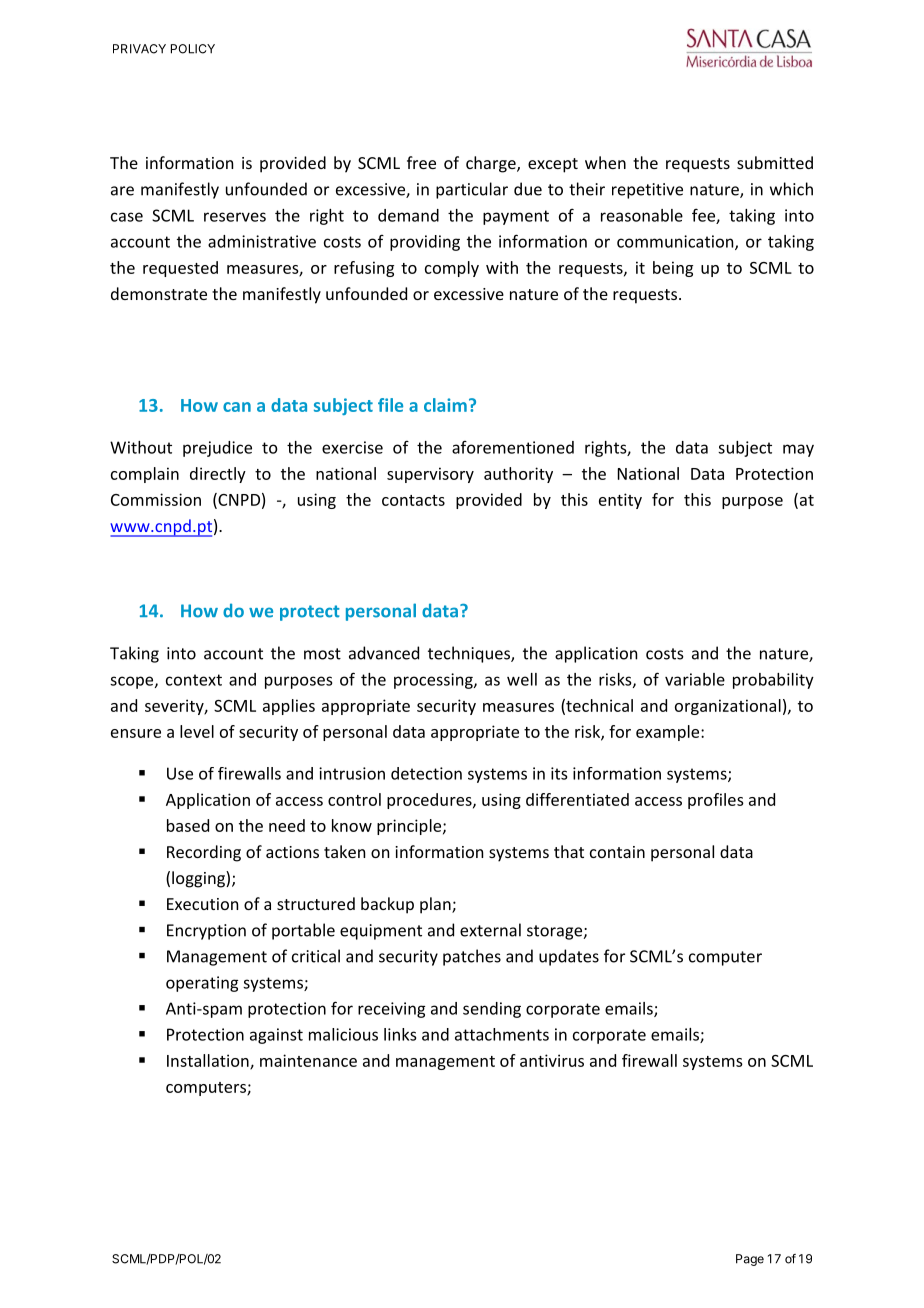 The image size is (924, 1308). What do you see at coordinates (434, 681) in the page?
I see `processing` at bounding box center [434, 681].
